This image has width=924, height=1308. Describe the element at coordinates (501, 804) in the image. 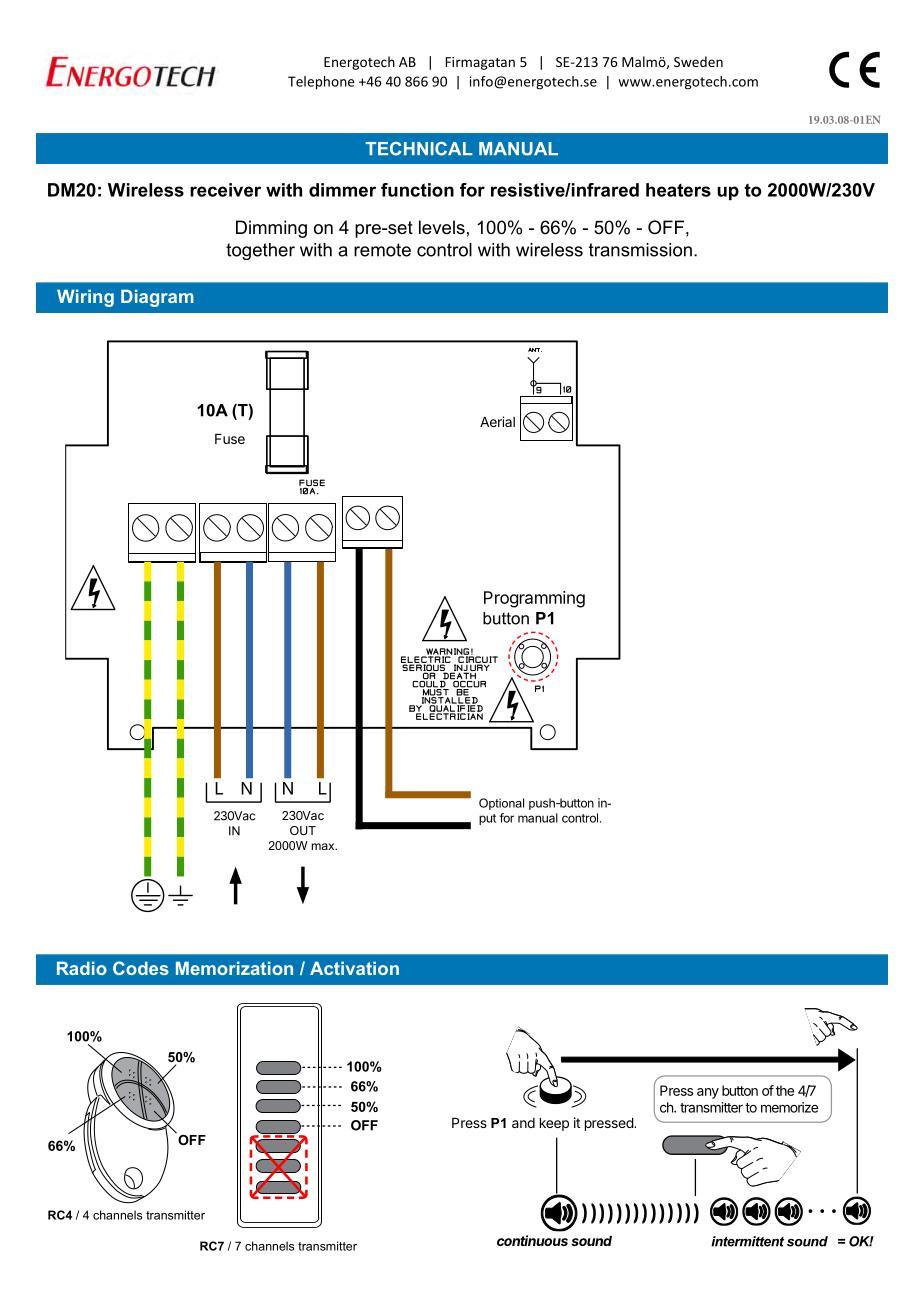

I see `Optional` at that location.
